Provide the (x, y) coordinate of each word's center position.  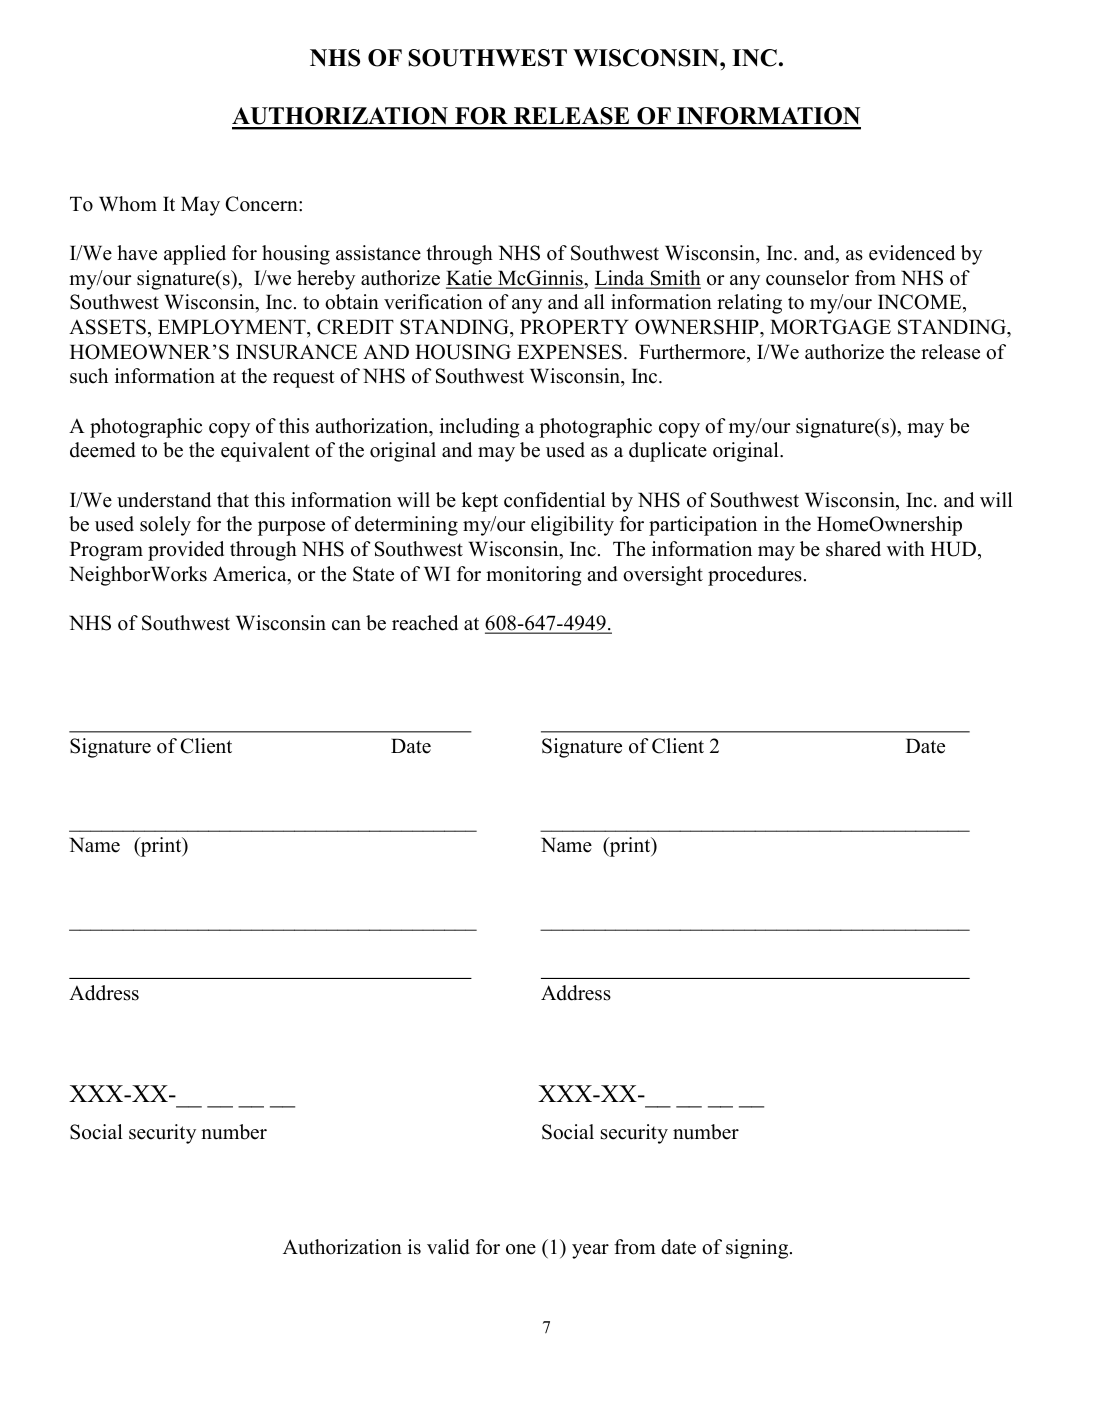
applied (195, 255)
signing (758, 1249)
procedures (755, 576)
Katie (470, 279)
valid (448, 1247)
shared (853, 549)
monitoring (534, 576)
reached (425, 623)
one (521, 1249)
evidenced (912, 253)
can (346, 625)
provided (186, 551)
